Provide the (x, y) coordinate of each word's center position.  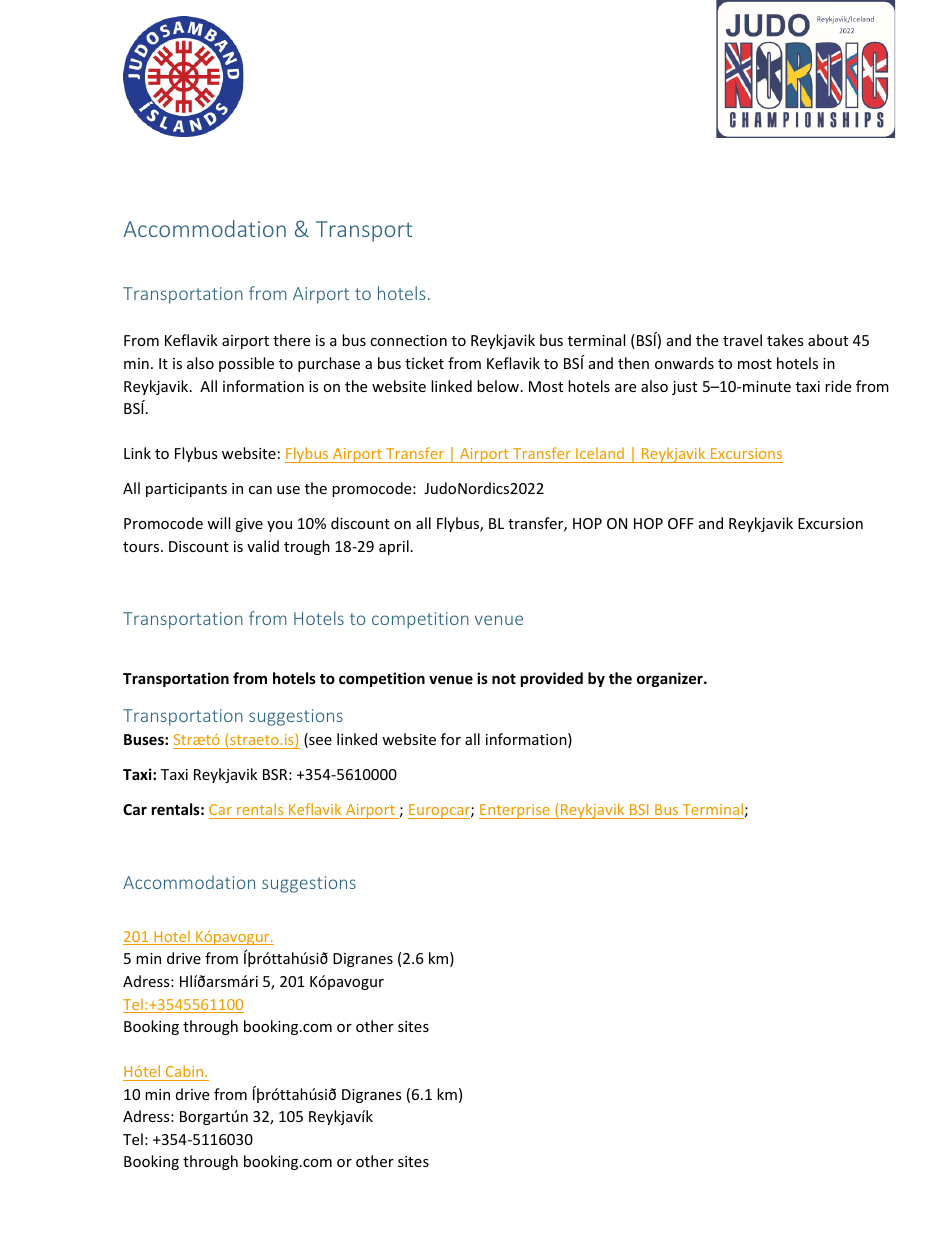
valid (263, 546)
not (504, 679)
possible (246, 364)
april (394, 547)
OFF (681, 523)
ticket (424, 363)
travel (742, 340)
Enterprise (515, 811)
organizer (671, 679)
